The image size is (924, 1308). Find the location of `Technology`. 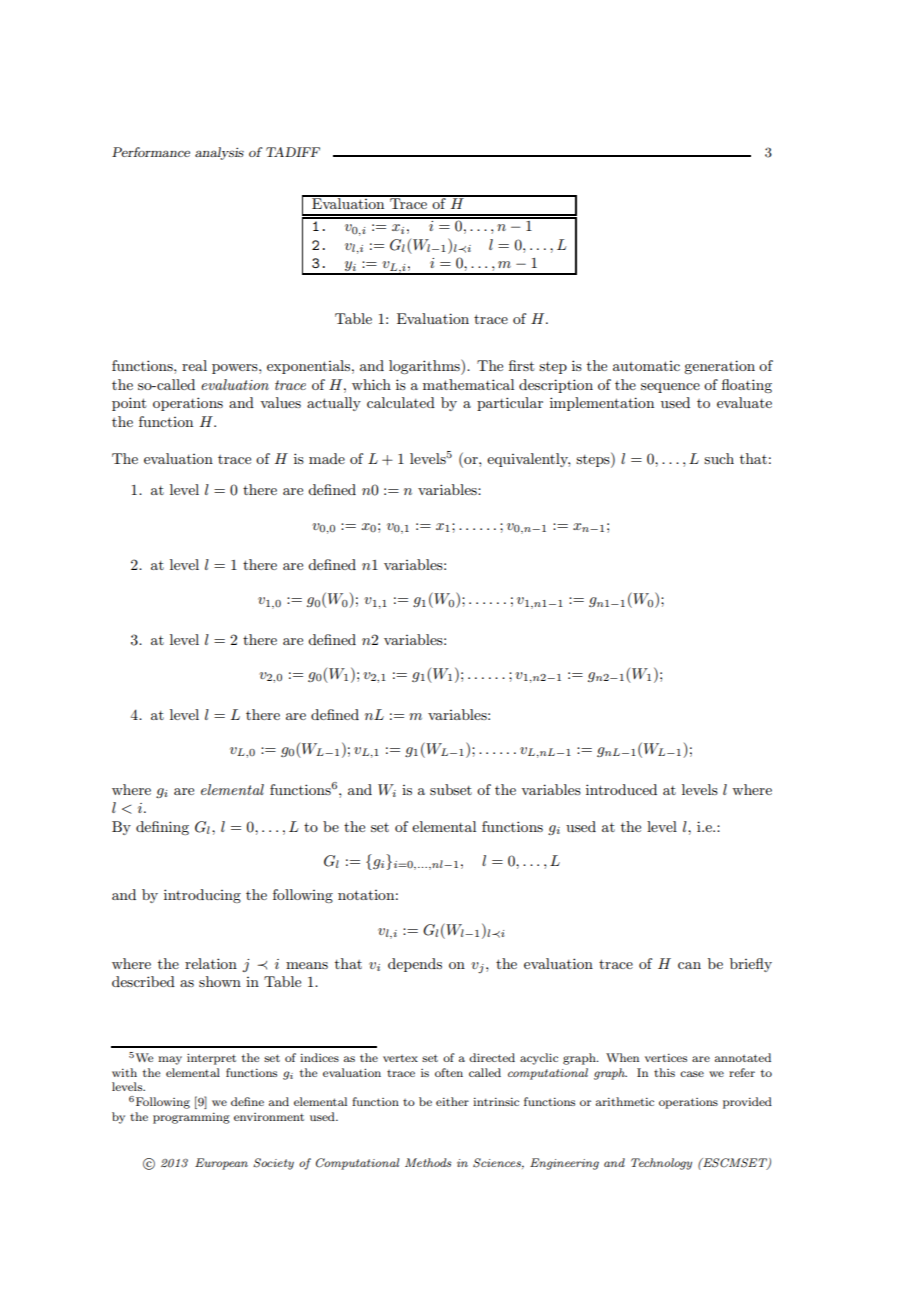

Technology is located at coordinates (661, 1164).
